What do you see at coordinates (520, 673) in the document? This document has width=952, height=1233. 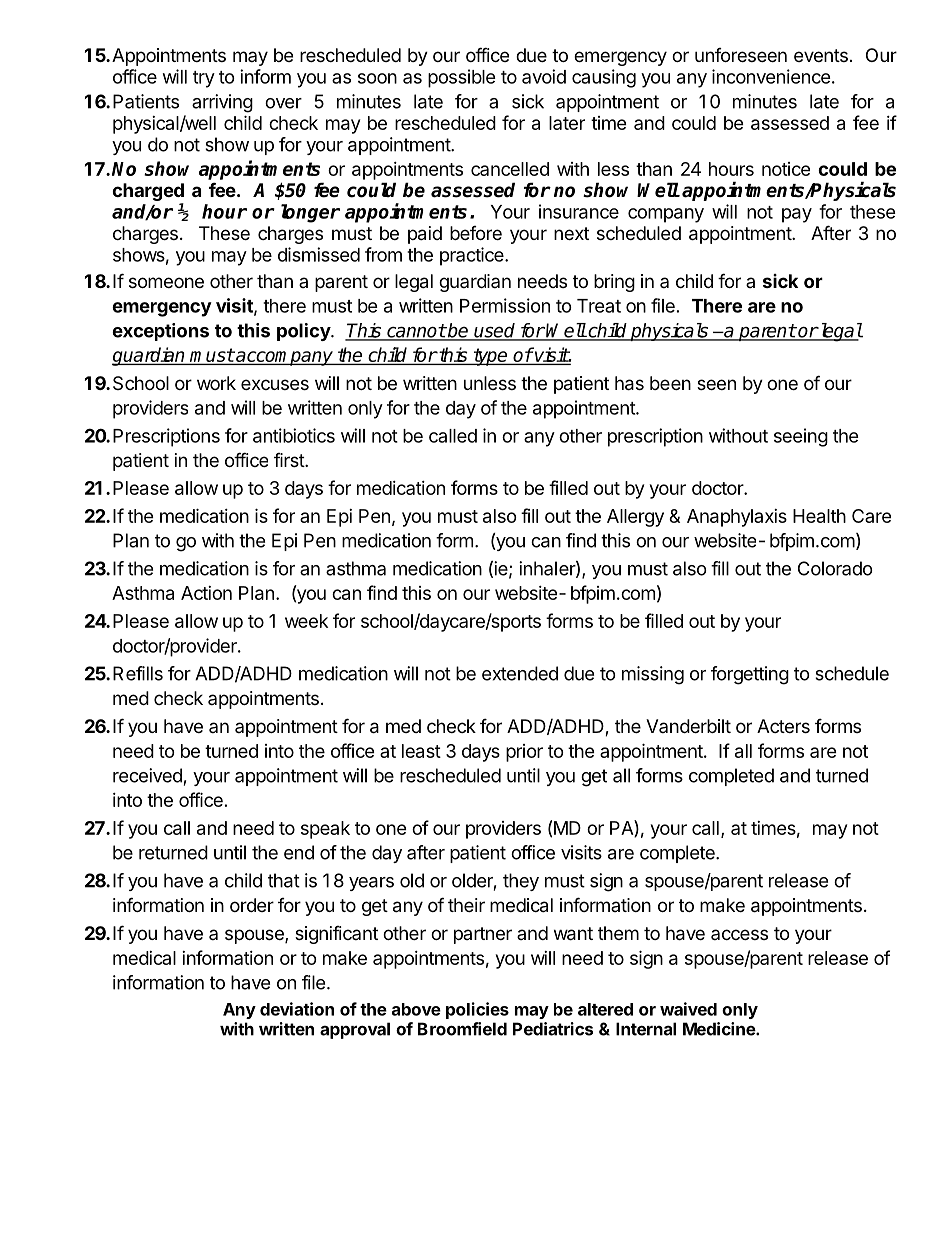 I see `extended` at bounding box center [520, 673].
